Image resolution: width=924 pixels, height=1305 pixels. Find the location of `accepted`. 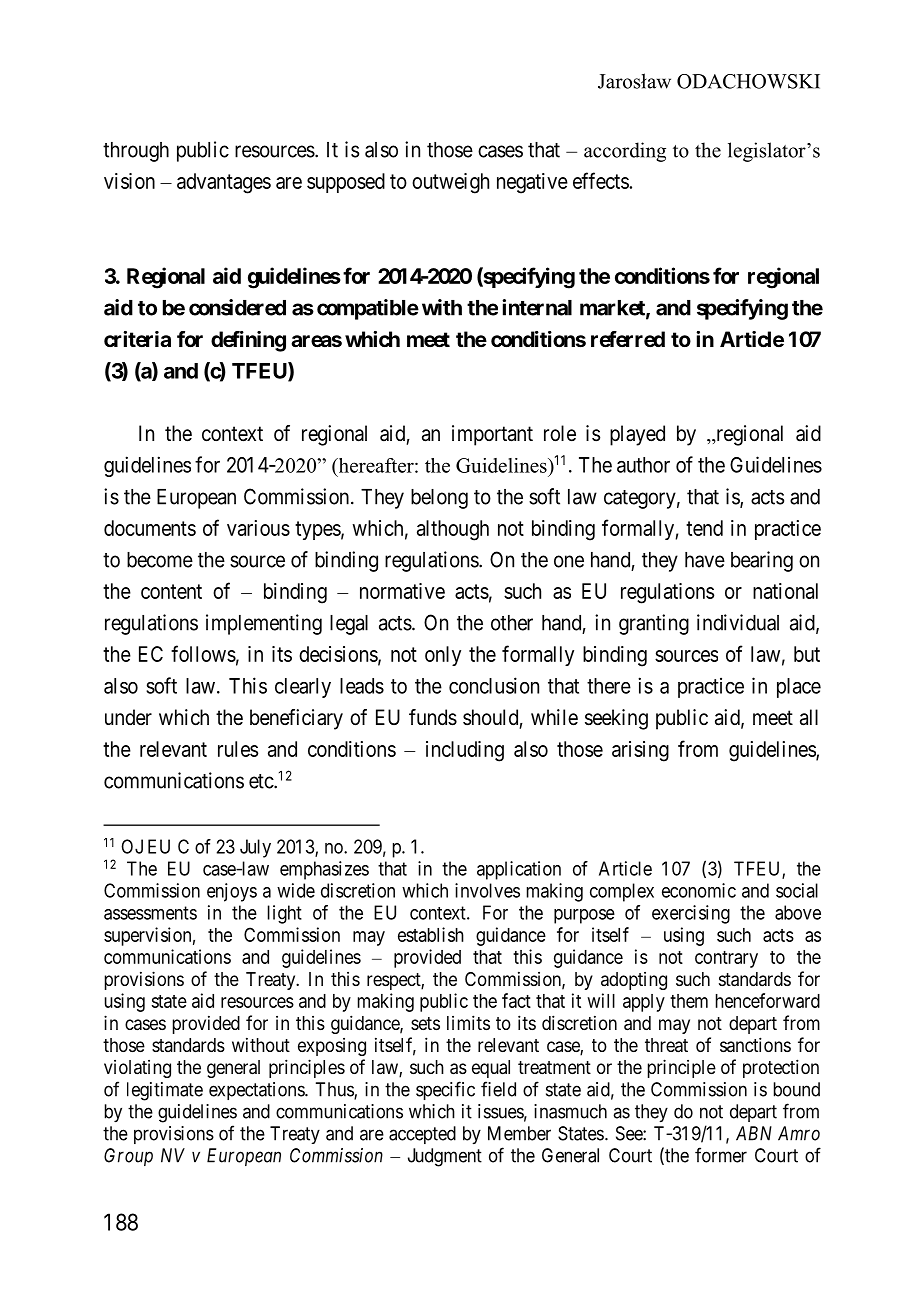

accepted is located at coordinates (422, 1135).
